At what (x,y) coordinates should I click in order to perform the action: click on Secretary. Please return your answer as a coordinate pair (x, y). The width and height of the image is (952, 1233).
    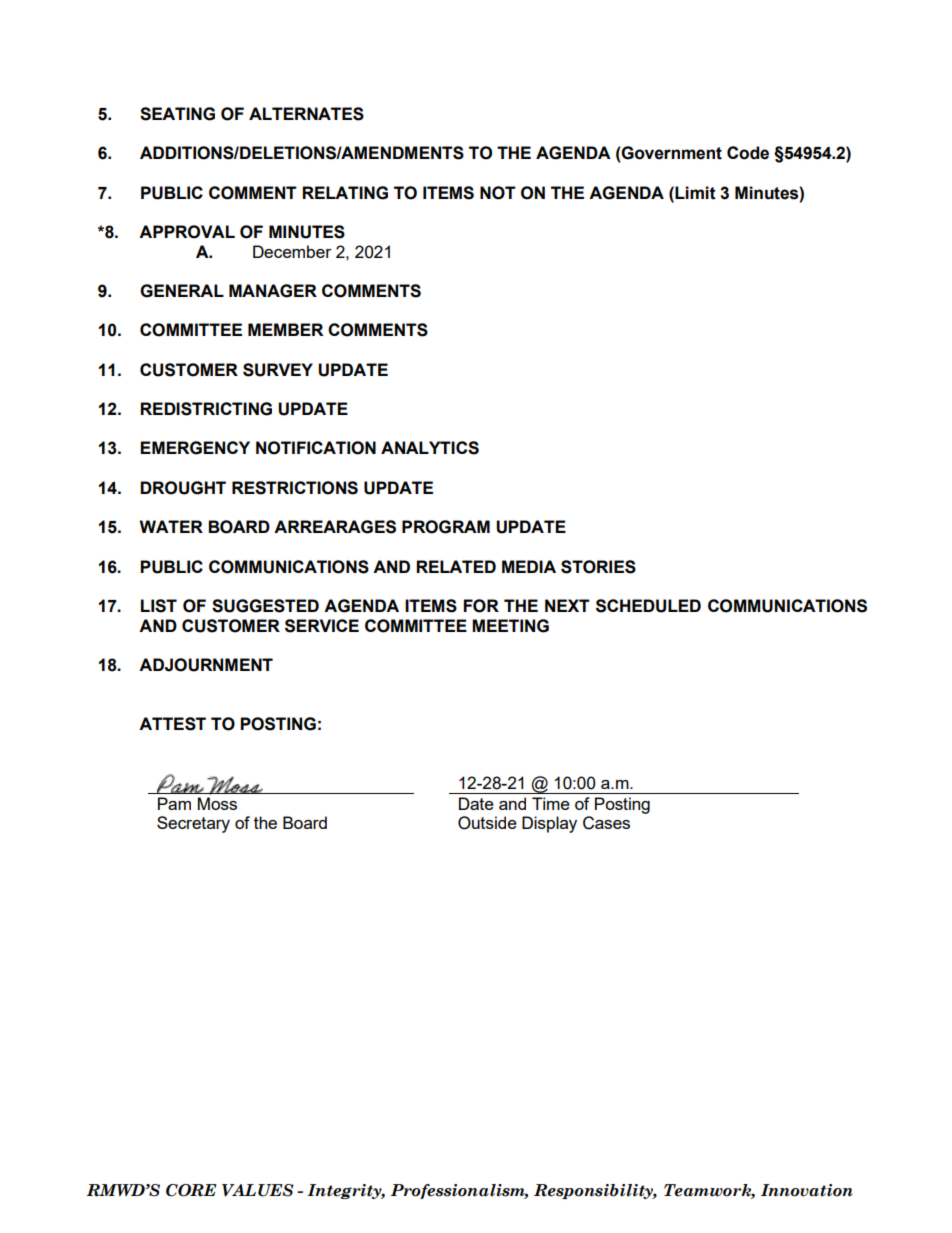
    Looking at the image, I should click on (193, 824).
